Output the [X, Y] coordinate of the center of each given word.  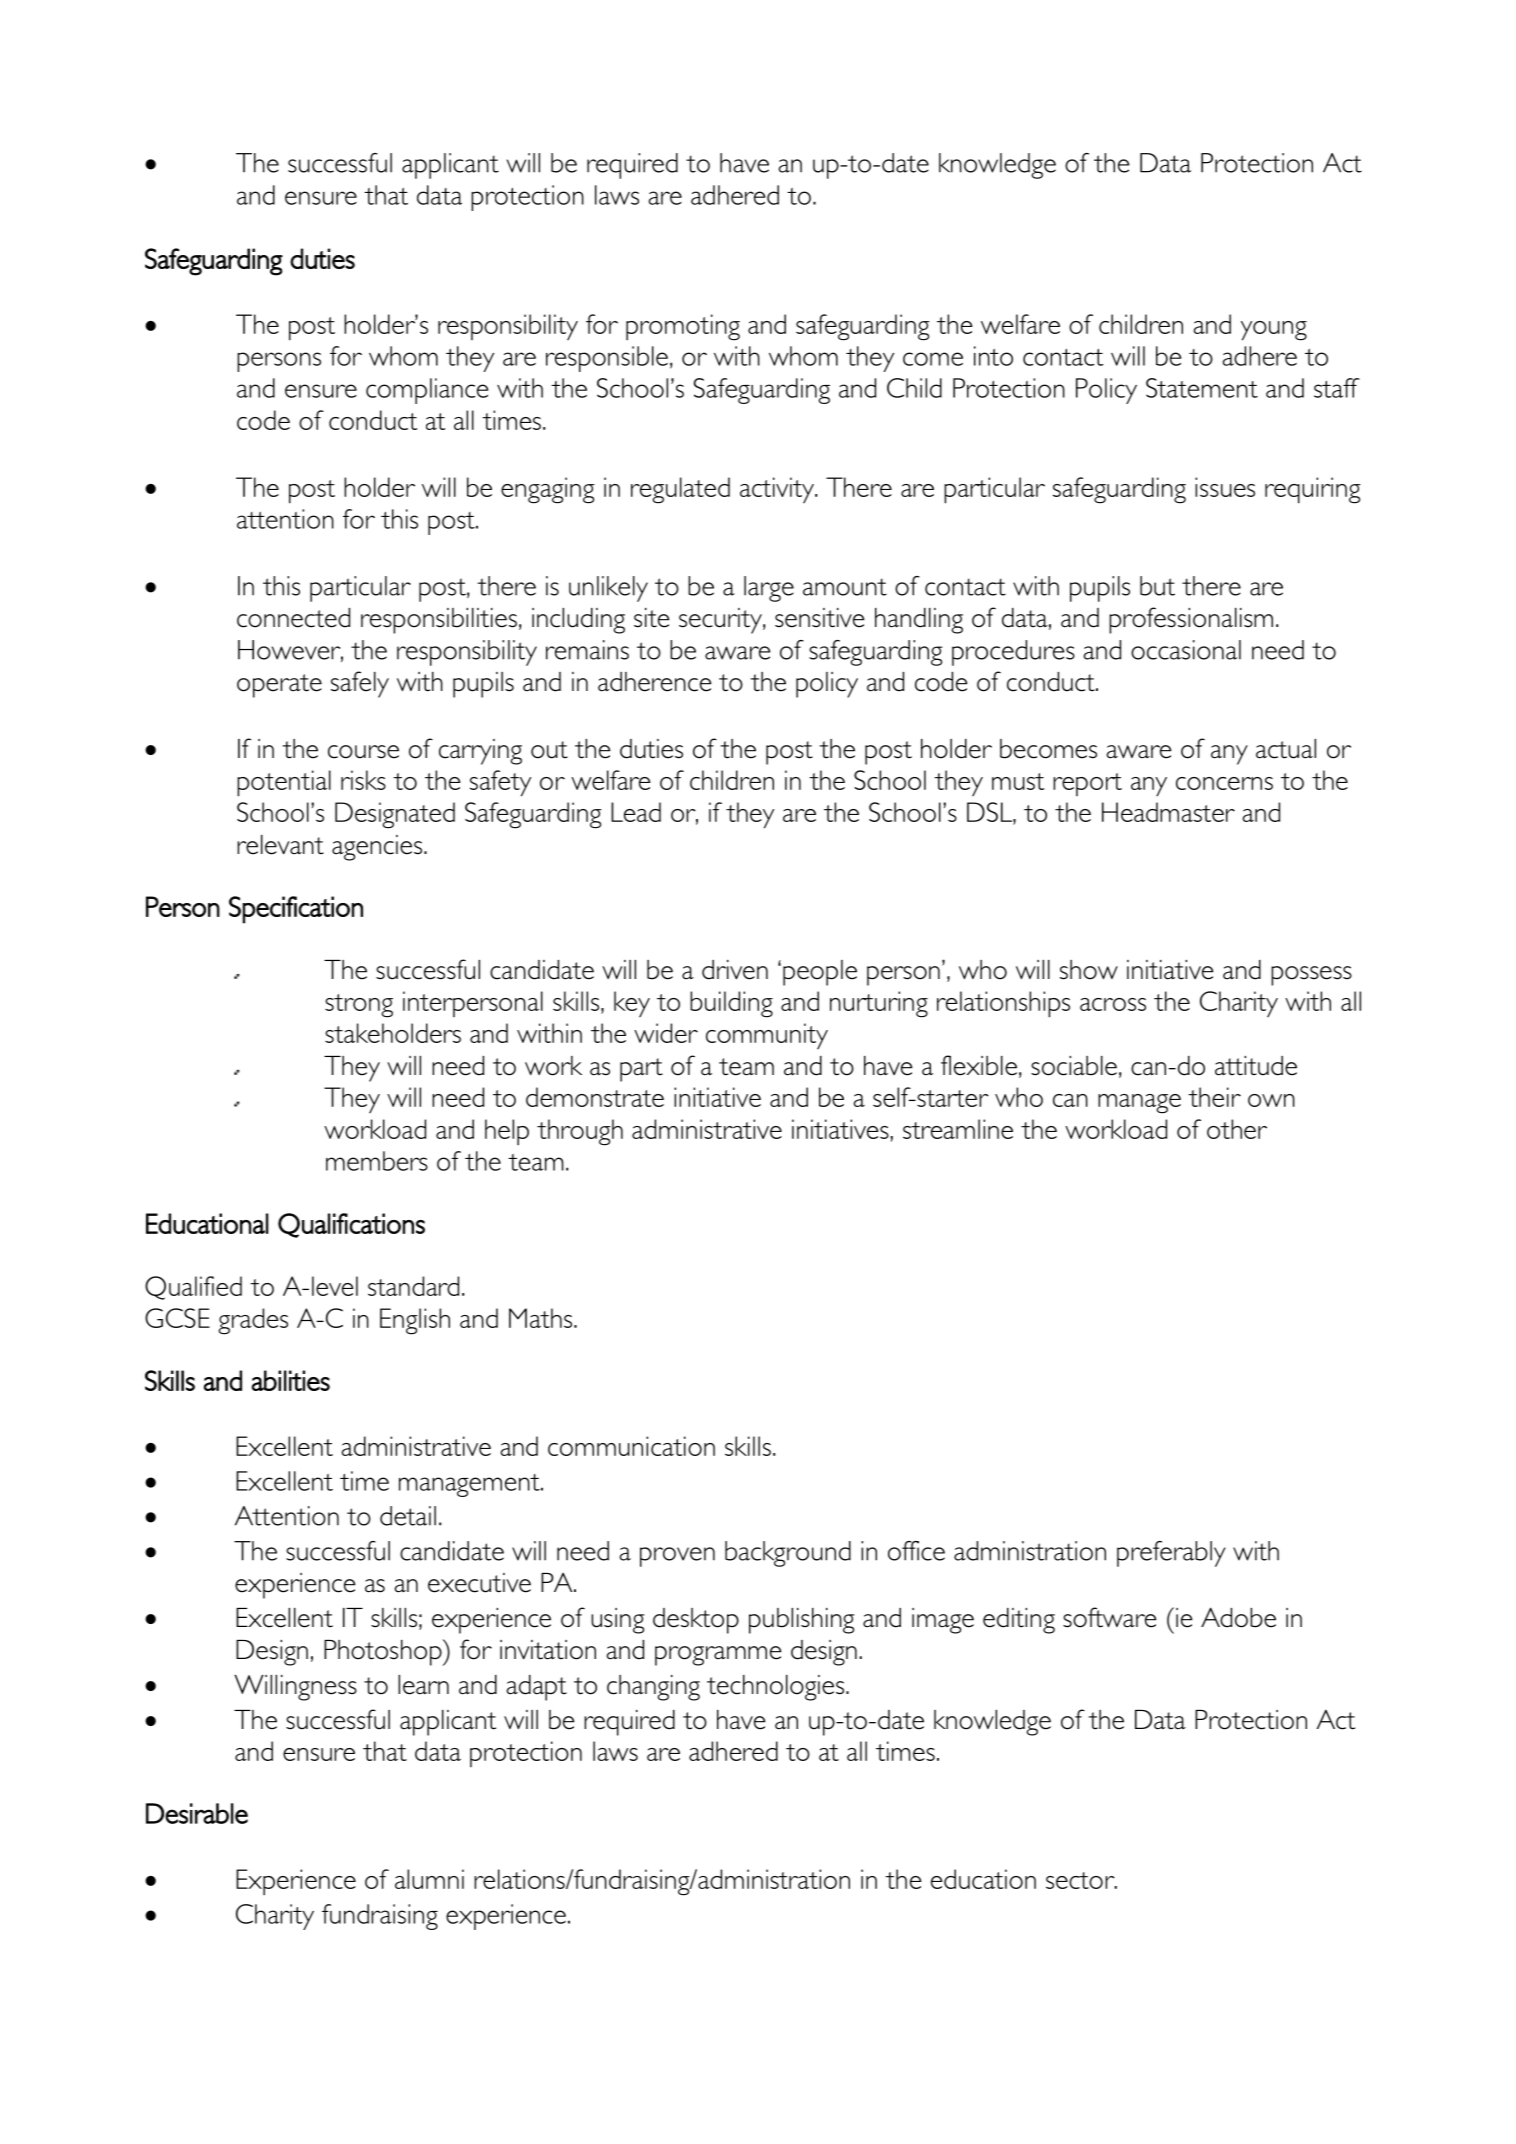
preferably [1171, 1554]
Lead [636, 812]
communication [631, 1446]
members [377, 1161]
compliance [427, 391]
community [767, 1036]
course [363, 752]
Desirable [197, 1813]
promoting [683, 327]
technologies [777, 1688]
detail [408, 1516]
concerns [1224, 783]
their [1214, 1097]
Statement [1202, 388]
